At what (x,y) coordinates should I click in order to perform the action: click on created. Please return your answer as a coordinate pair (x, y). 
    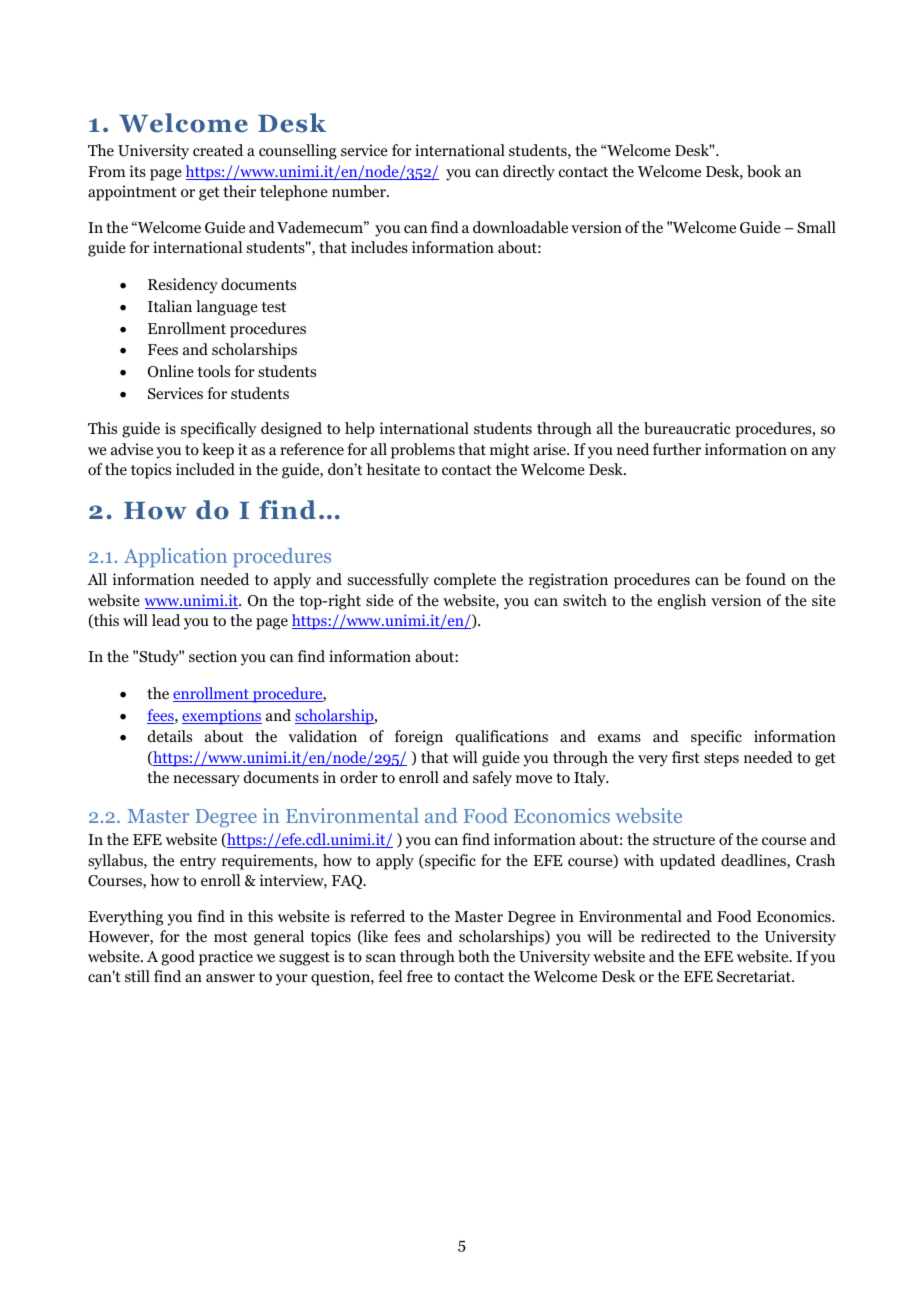
    Looking at the image, I should click on (218, 150).
